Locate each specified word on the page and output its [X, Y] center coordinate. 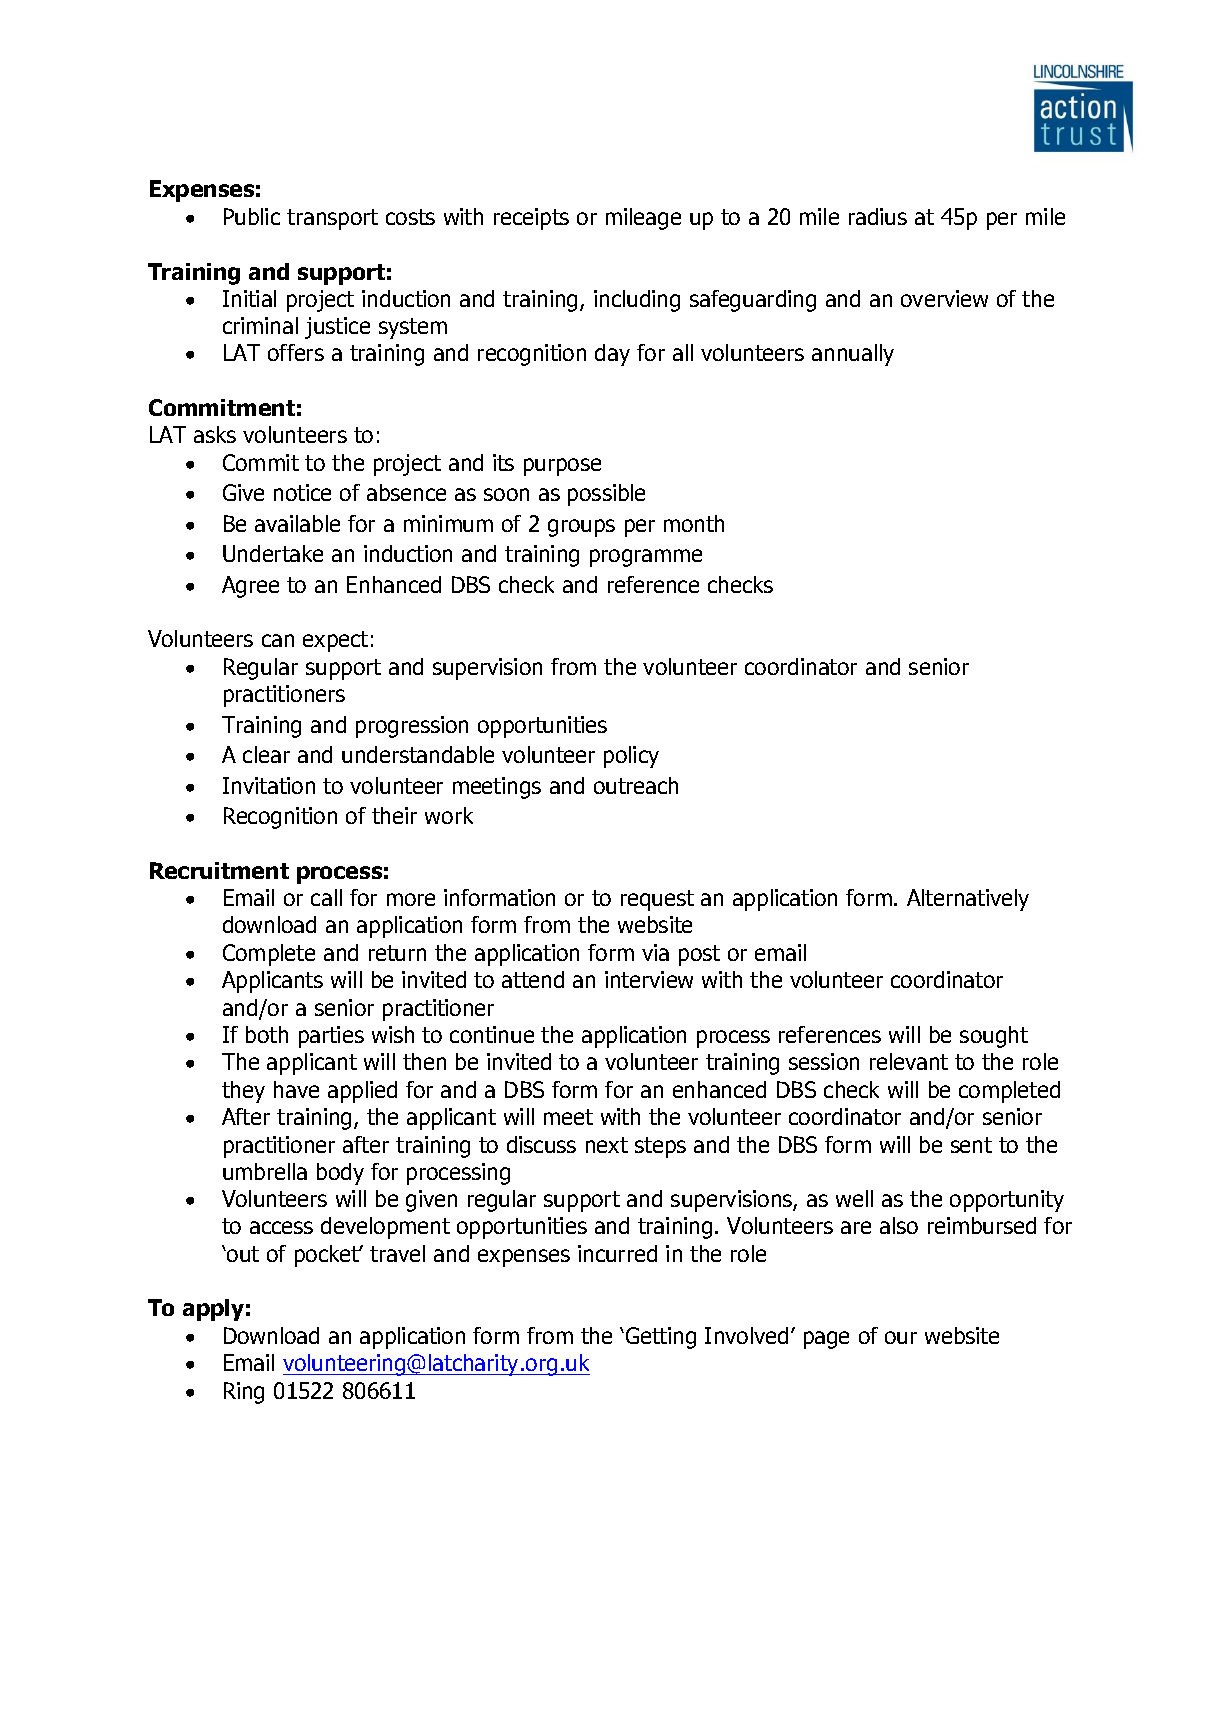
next [607, 1145]
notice [302, 492]
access [281, 1227]
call [326, 897]
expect [335, 641]
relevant [909, 1061]
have [296, 1089]
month [694, 523]
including [637, 301]
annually [853, 355]
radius [878, 216]
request [657, 900]
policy [631, 757]
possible [606, 495]
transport [332, 219]
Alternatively [968, 900]
